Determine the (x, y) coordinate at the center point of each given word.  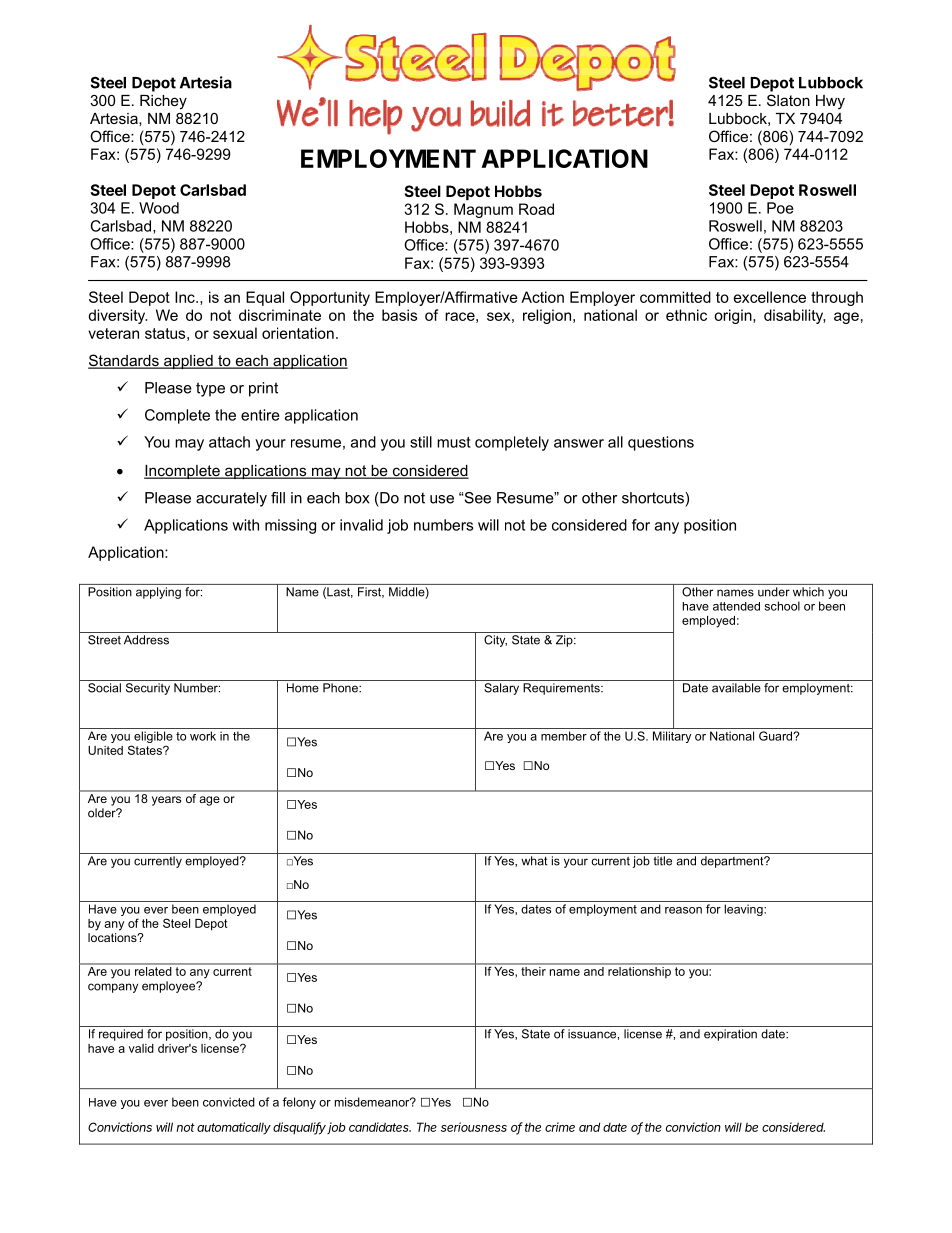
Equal (265, 298)
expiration (730, 1035)
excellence (770, 297)
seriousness (474, 1127)
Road (536, 209)
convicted (229, 1102)
